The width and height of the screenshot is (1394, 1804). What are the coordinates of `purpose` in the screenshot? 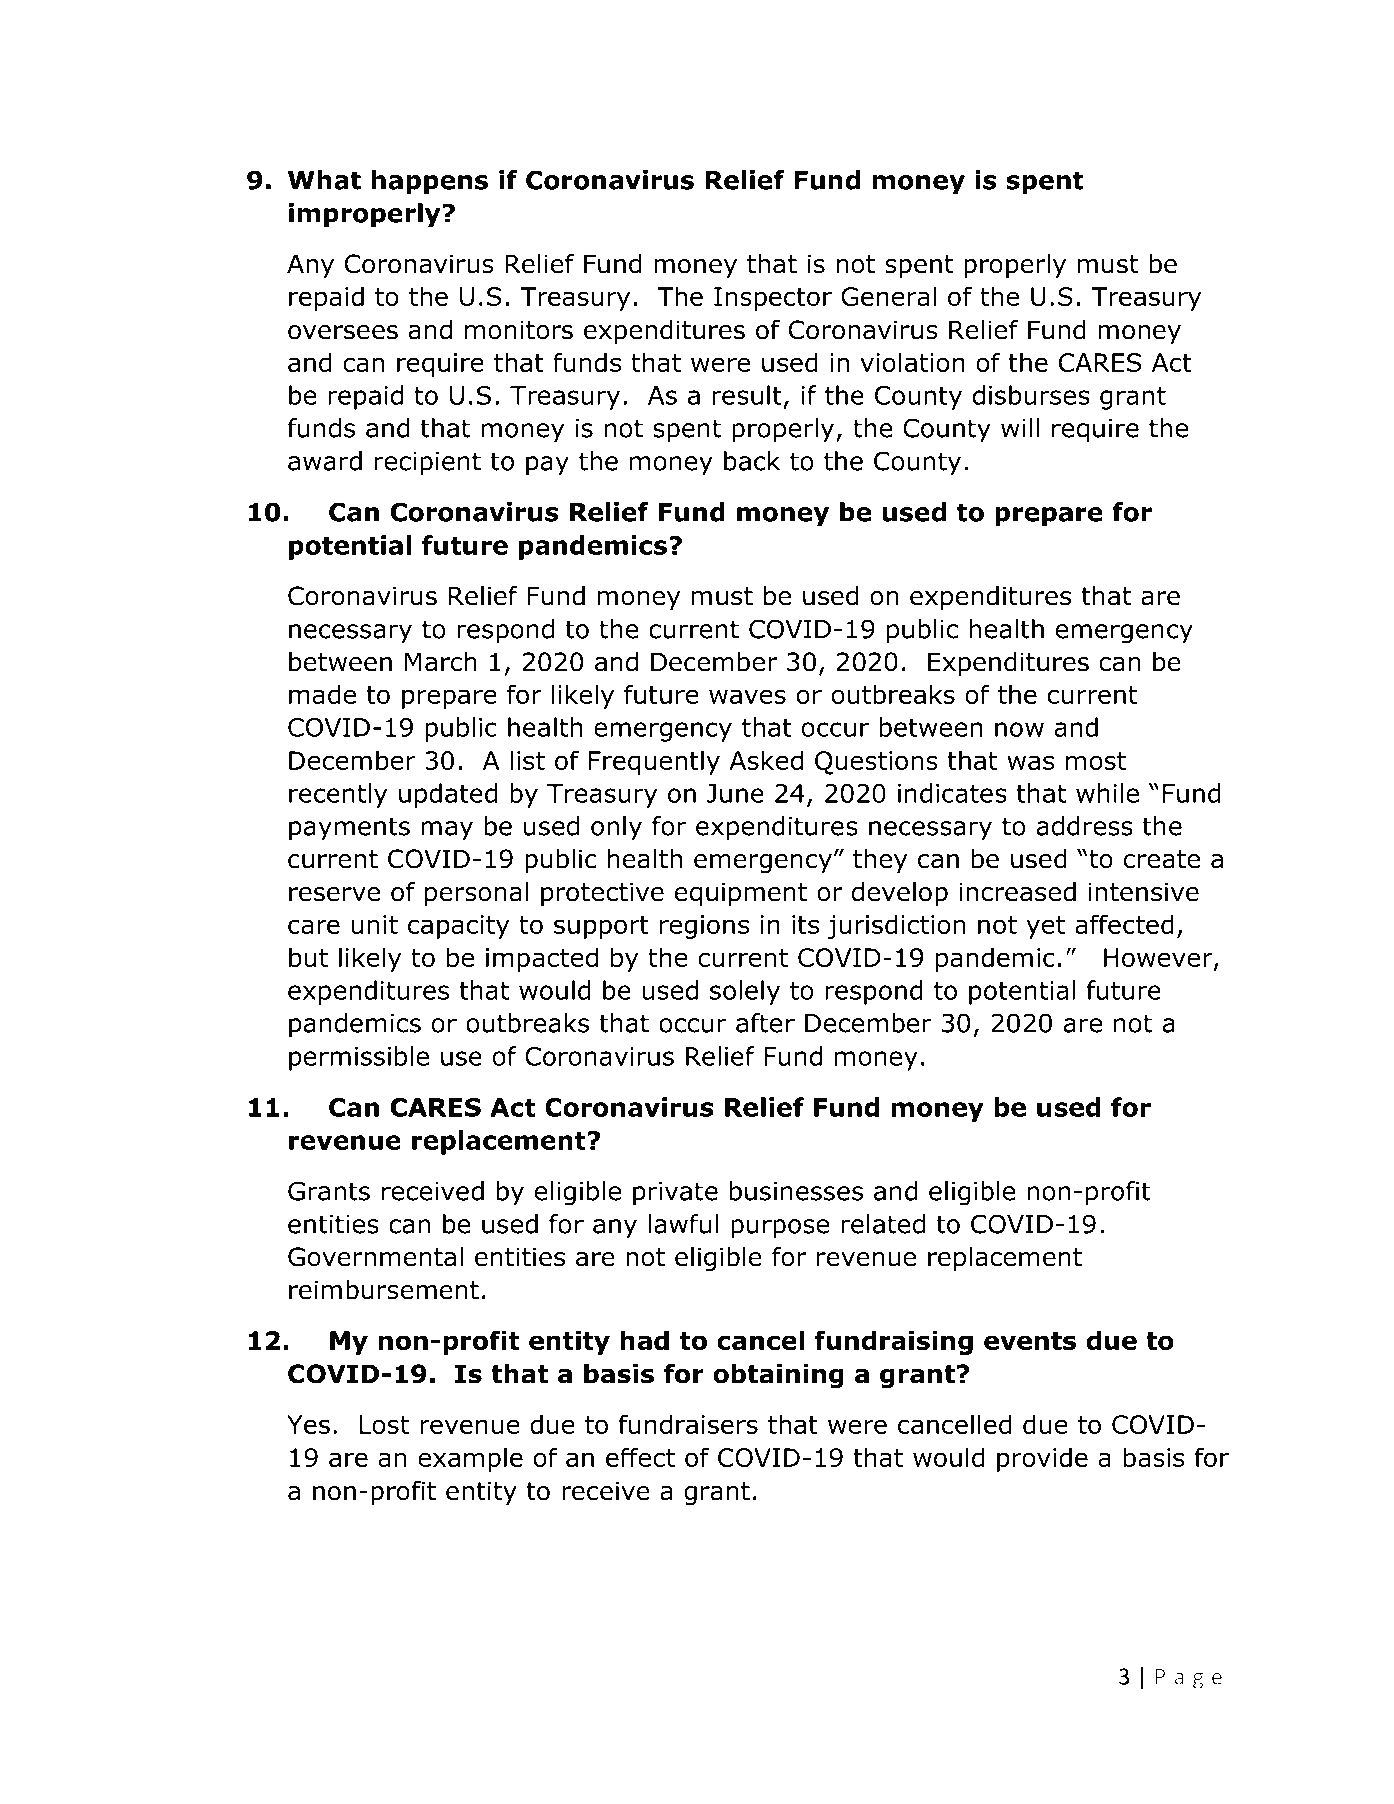 It's located at (780, 1229).
